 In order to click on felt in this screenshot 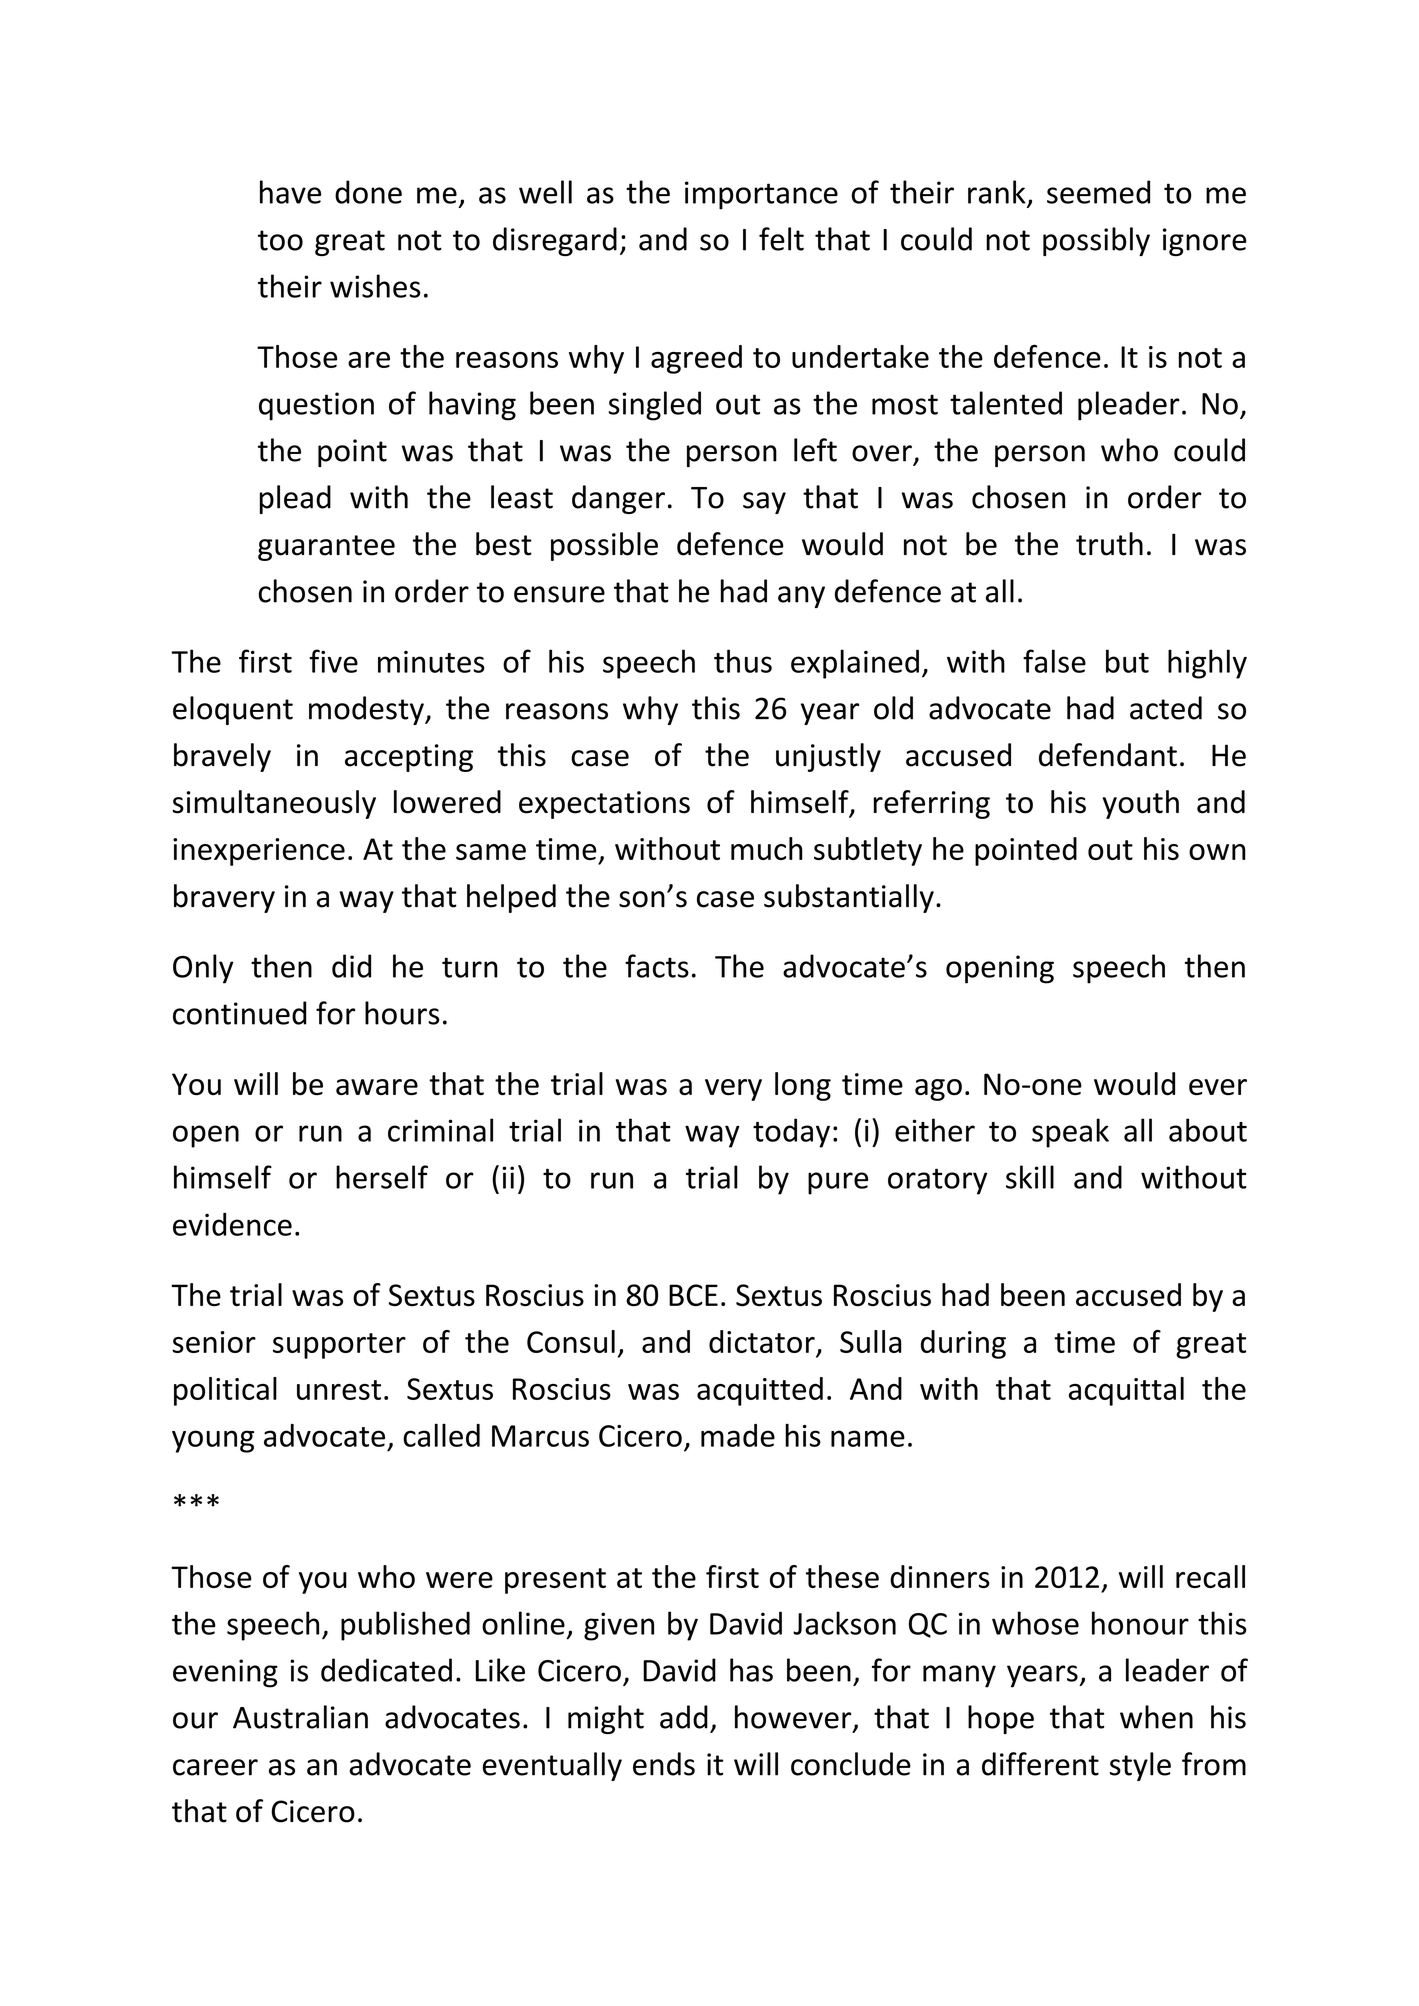, I will do `click(781, 239)`.
